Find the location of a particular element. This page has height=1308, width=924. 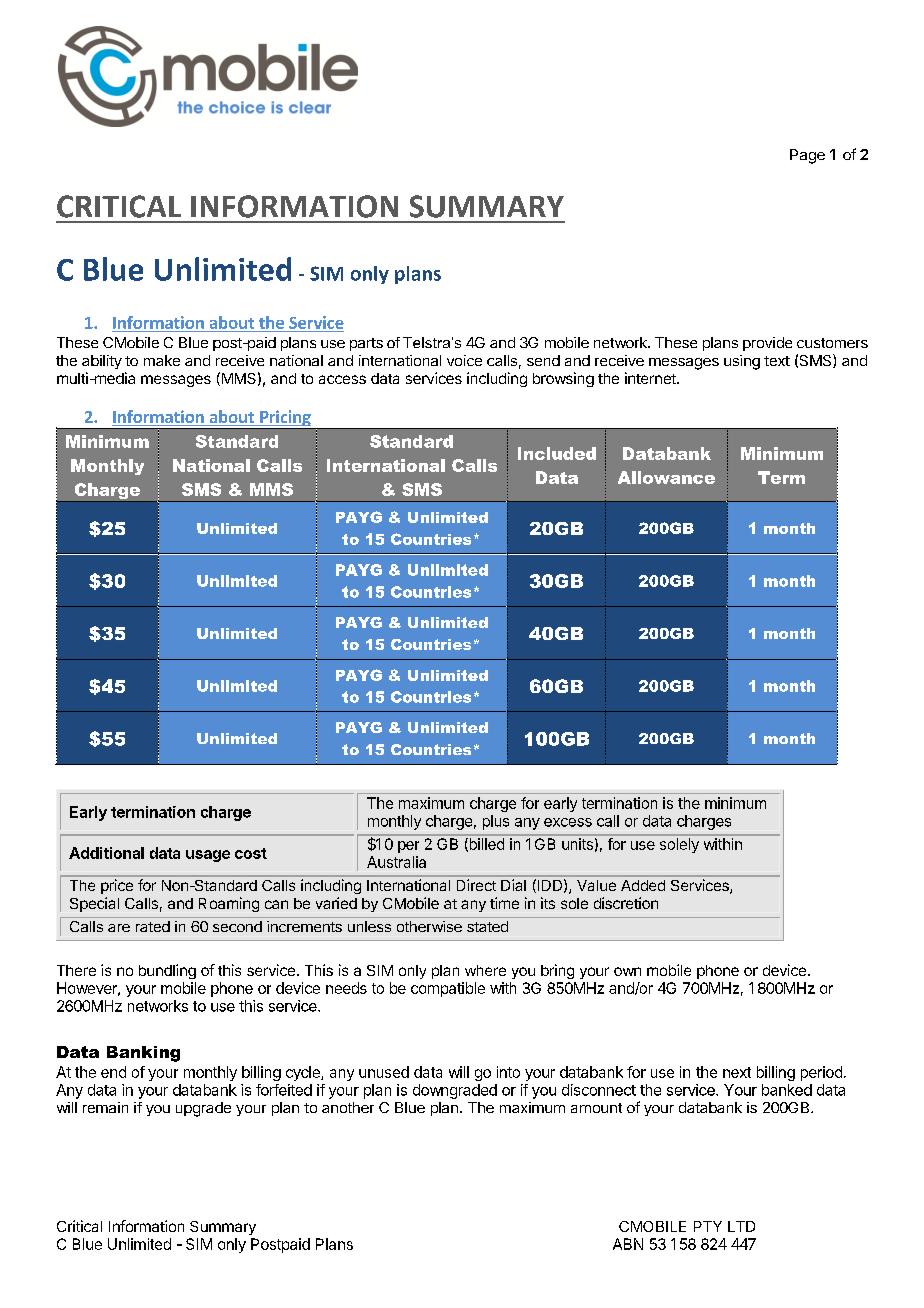

Direct is located at coordinates (476, 885).
